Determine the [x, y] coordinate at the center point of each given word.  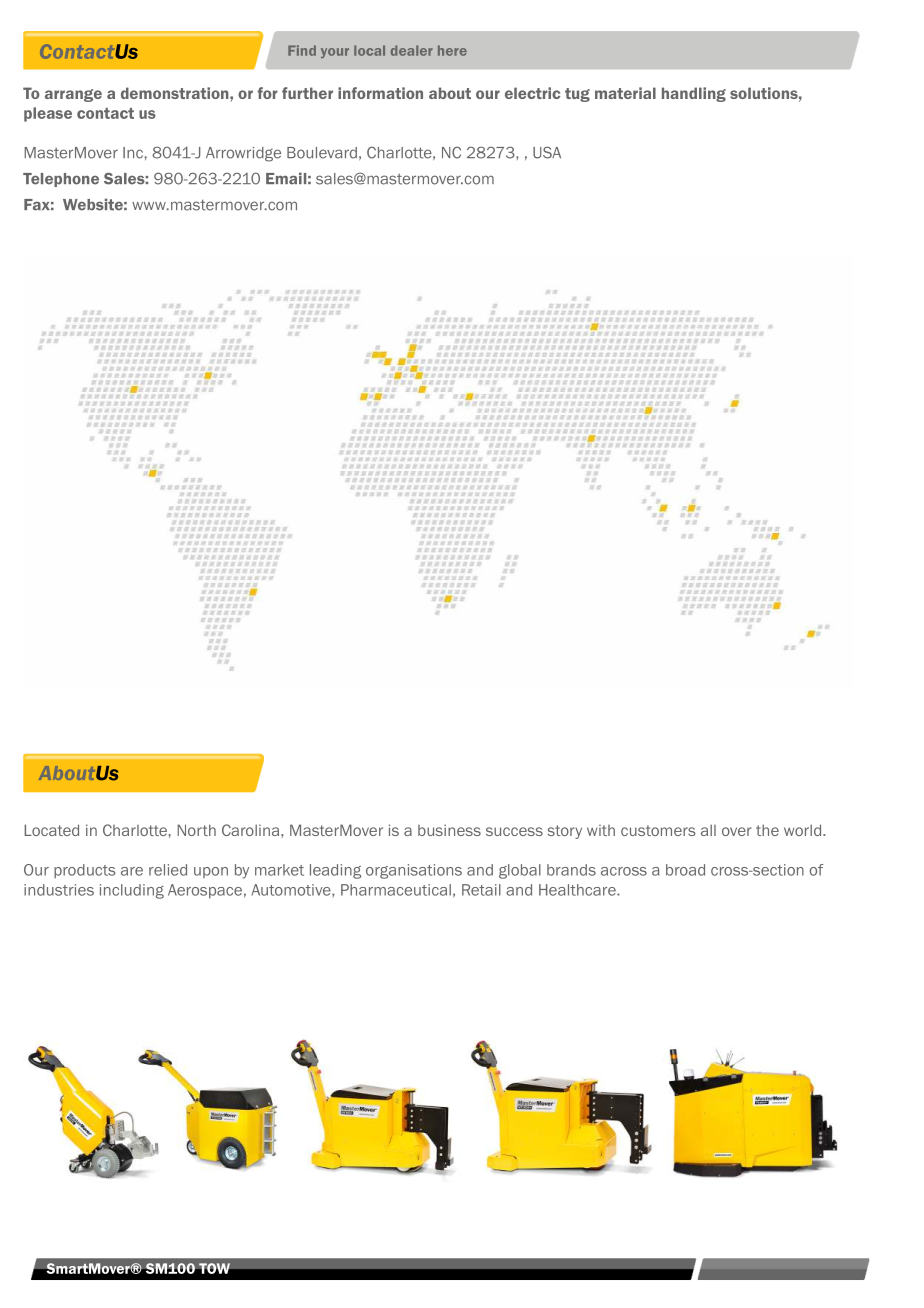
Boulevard [322, 153]
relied [168, 870]
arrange [73, 95]
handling [694, 94]
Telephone [61, 180]
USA [547, 152]
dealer [412, 50]
